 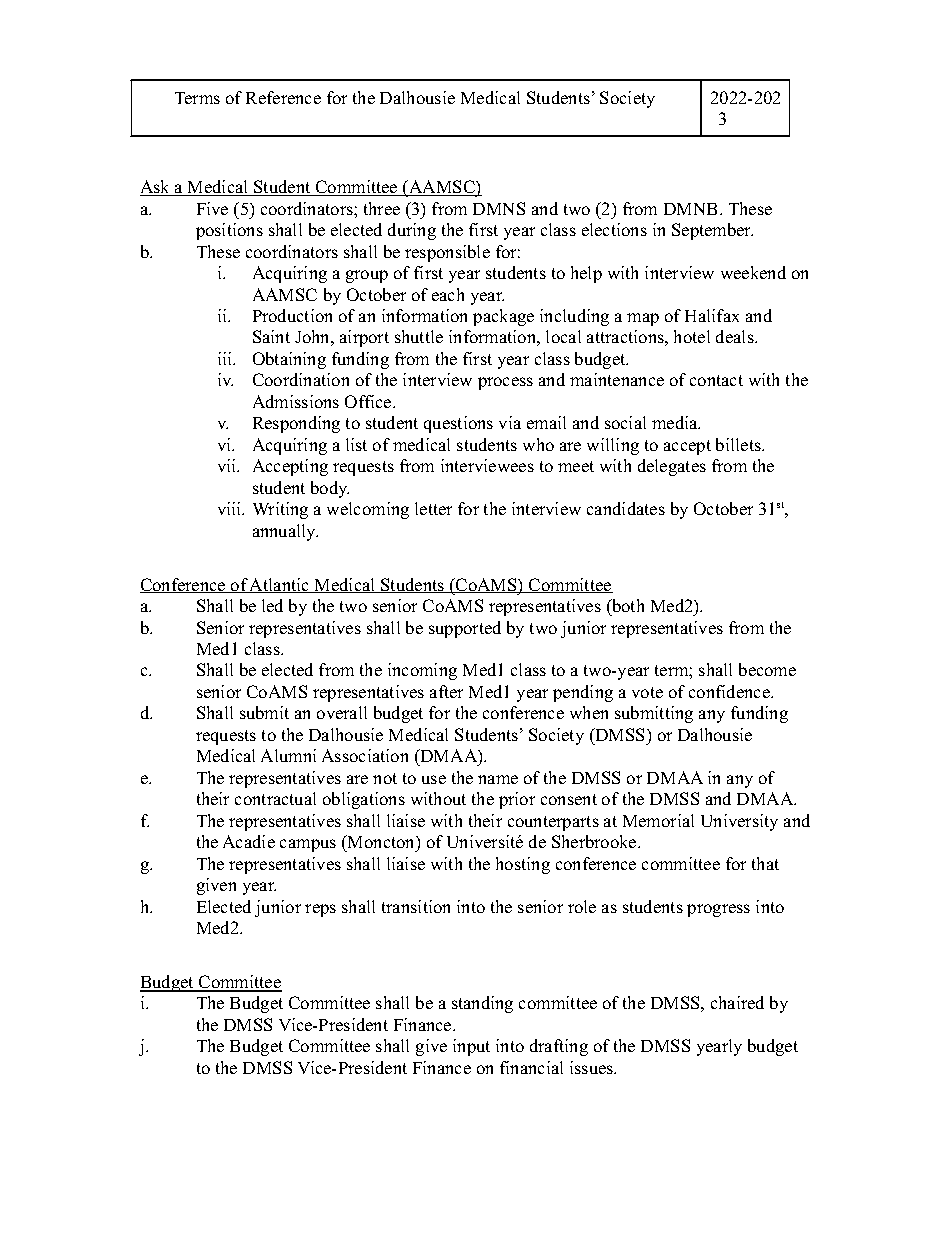 What do you see at coordinates (382, 208) in the screenshot?
I see `three` at bounding box center [382, 208].
